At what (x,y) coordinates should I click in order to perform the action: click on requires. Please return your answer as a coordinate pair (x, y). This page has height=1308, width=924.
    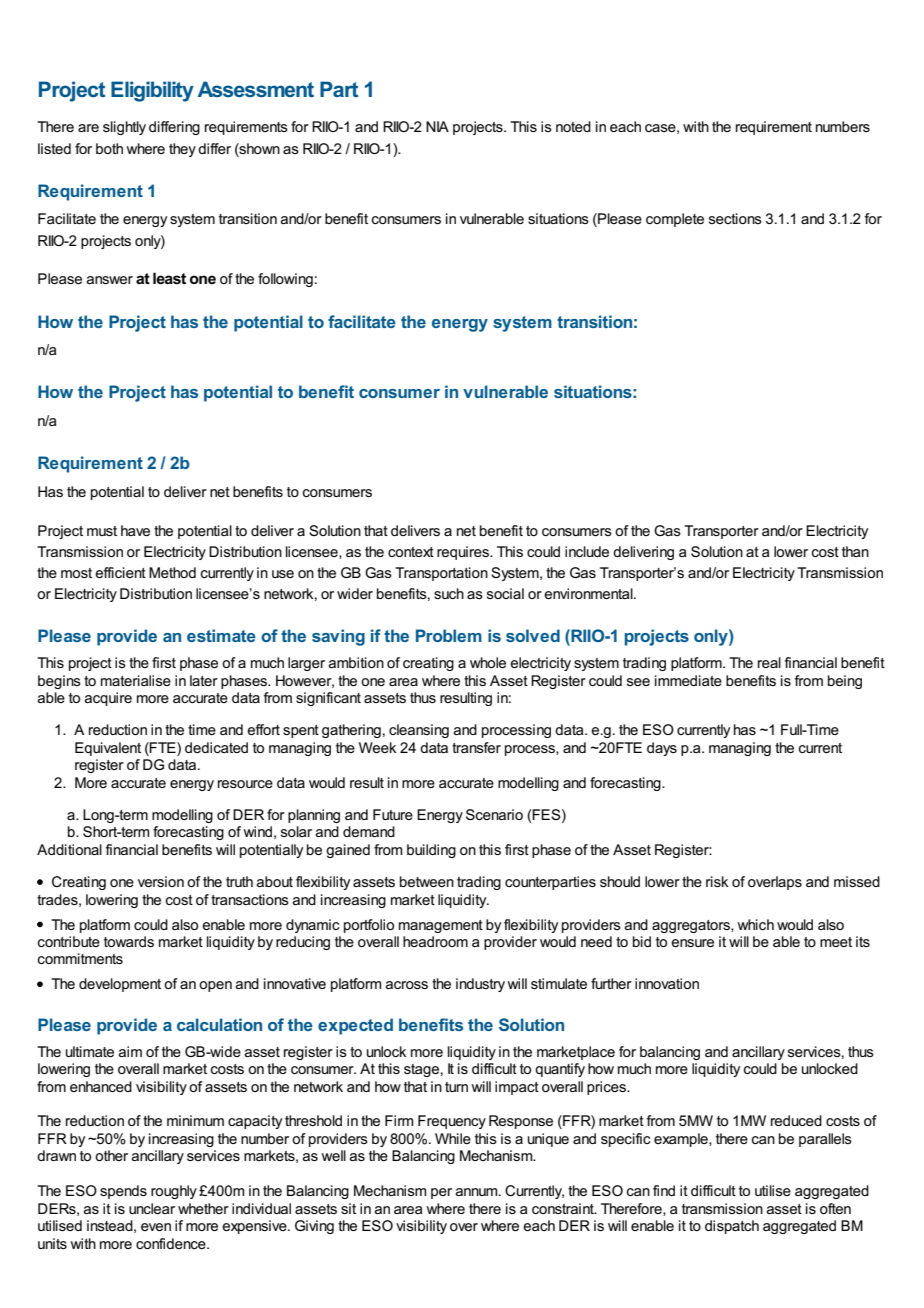
    Looking at the image, I should click on (464, 553).
